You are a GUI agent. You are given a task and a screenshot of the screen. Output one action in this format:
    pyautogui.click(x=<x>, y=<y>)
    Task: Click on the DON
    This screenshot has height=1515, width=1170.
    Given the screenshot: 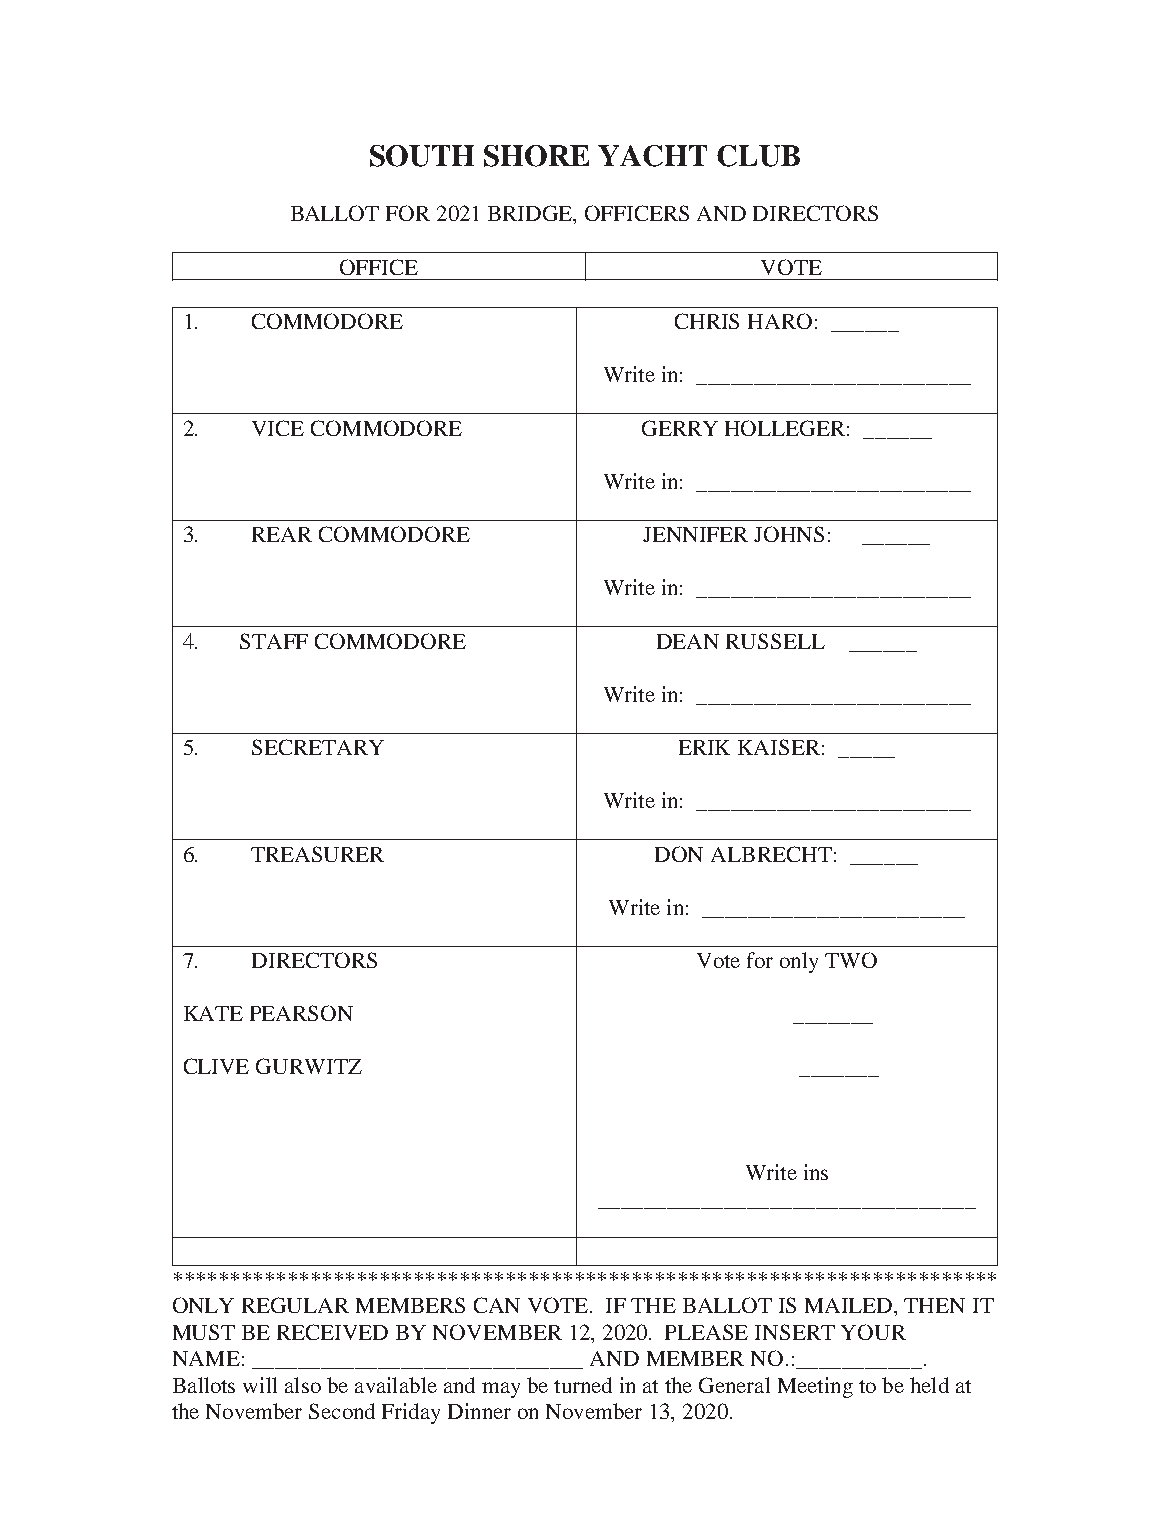 What is the action you would take?
    pyautogui.click(x=679, y=854)
